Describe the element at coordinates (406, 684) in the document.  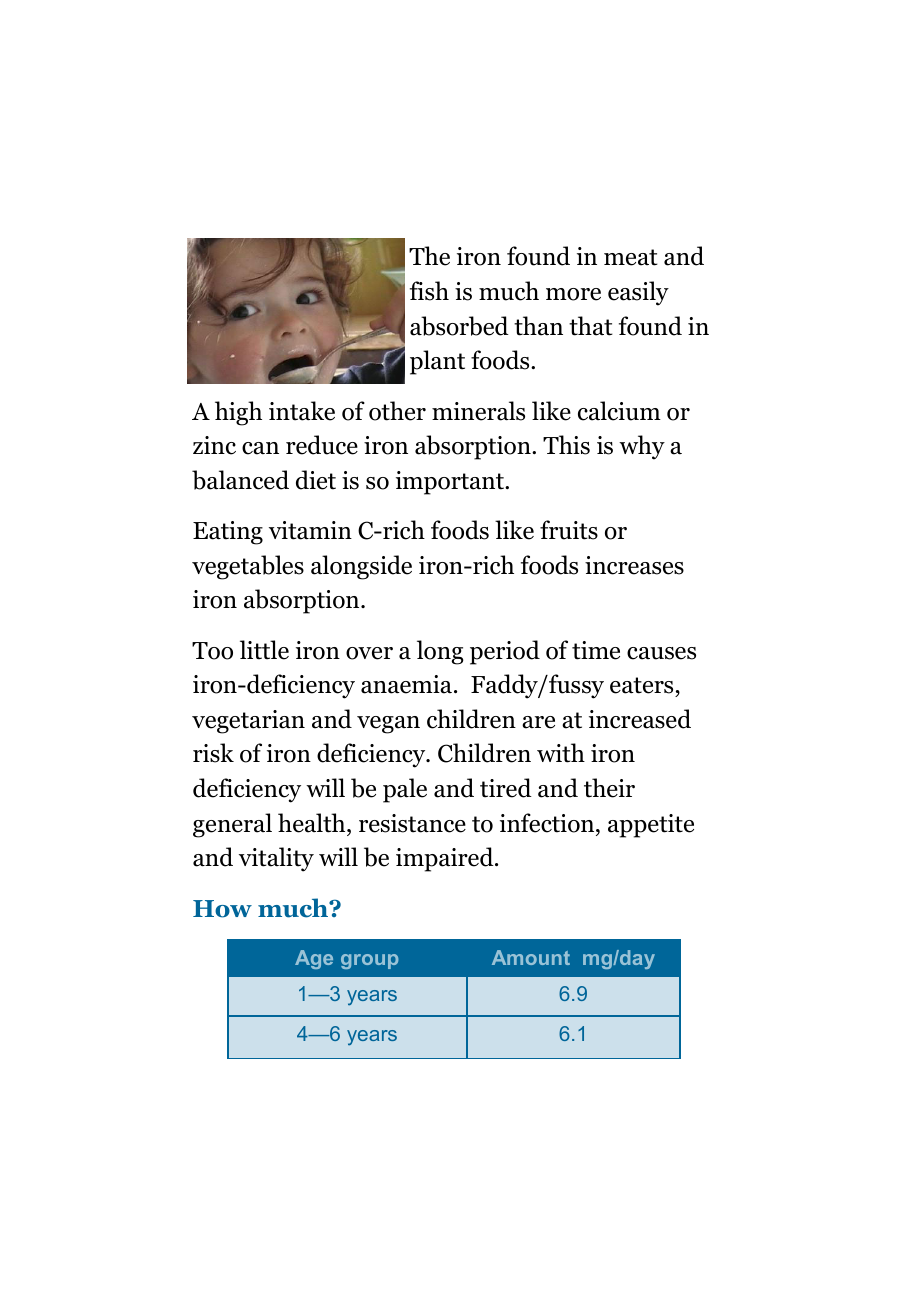
I see `anaemia` at that location.
